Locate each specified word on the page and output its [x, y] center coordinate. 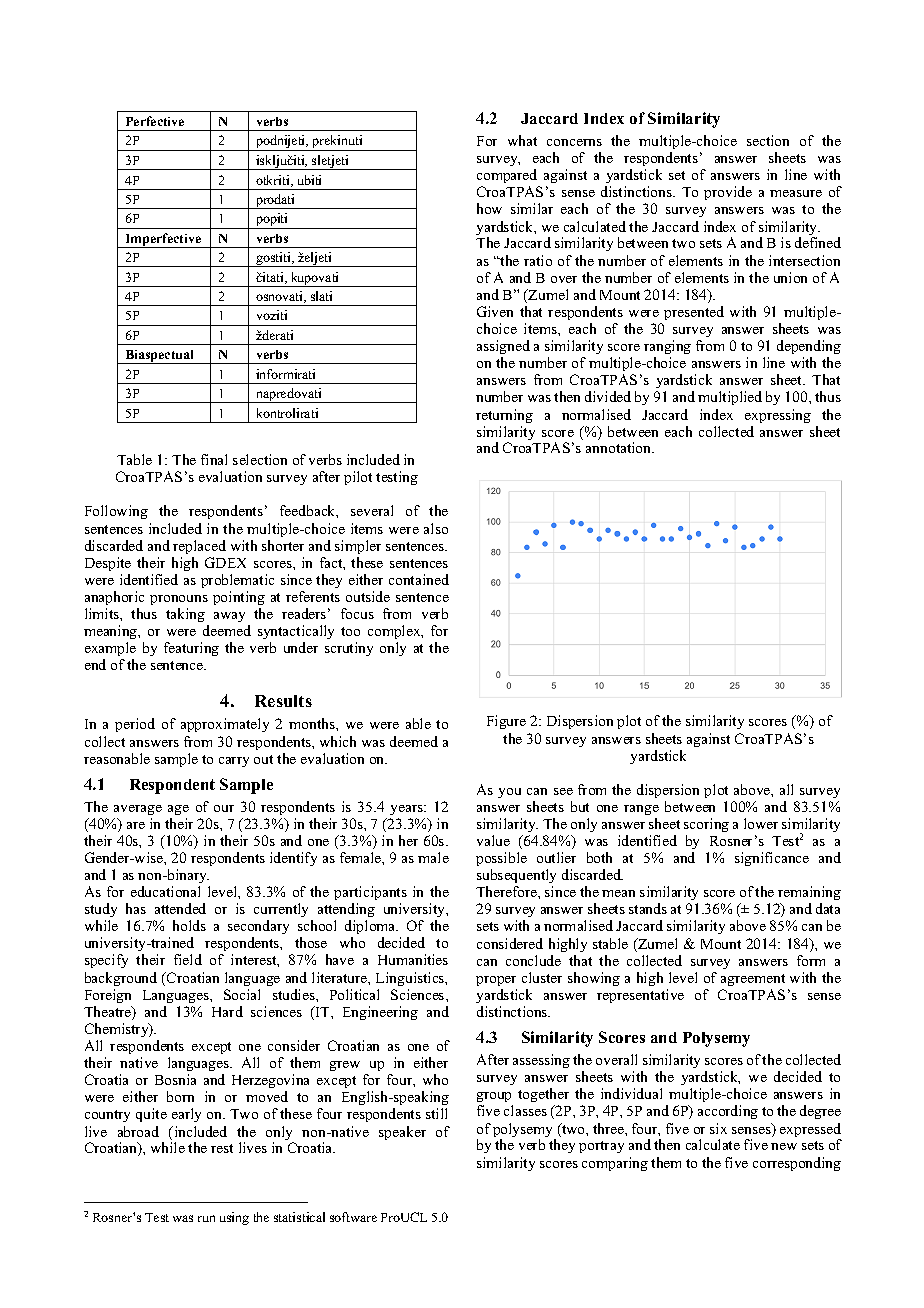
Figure [506, 722]
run [206, 1218]
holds [189, 925]
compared [507, 176]
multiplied [730, 398]
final [214, 459]
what [522, 140]
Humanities [413, 959]
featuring [191, 649]
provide [728, 193]
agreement [753, 980]
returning [504, 416]
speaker [402, 1133]
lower [761, 823]
